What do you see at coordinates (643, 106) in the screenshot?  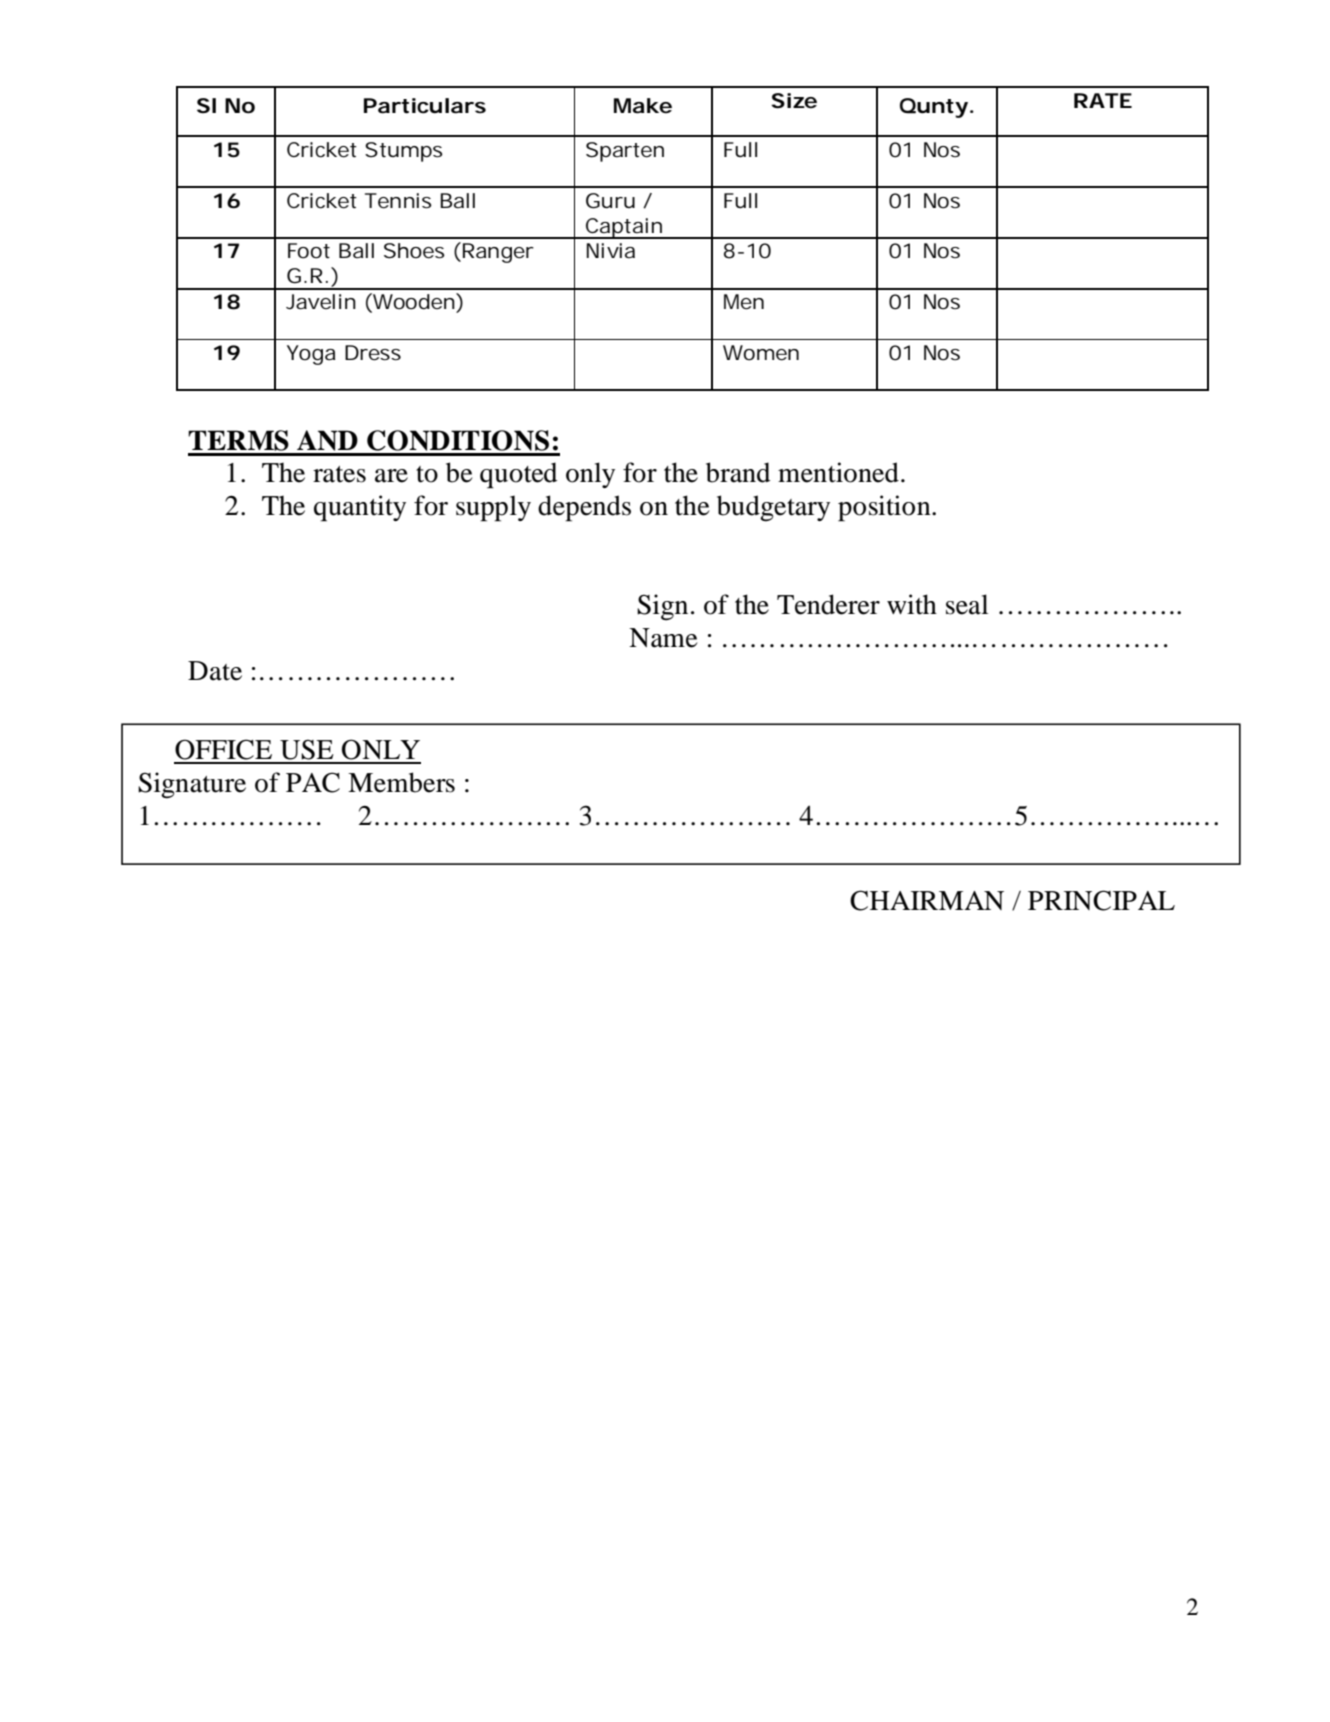 I see `Make` at bounding box center [643, 106].
